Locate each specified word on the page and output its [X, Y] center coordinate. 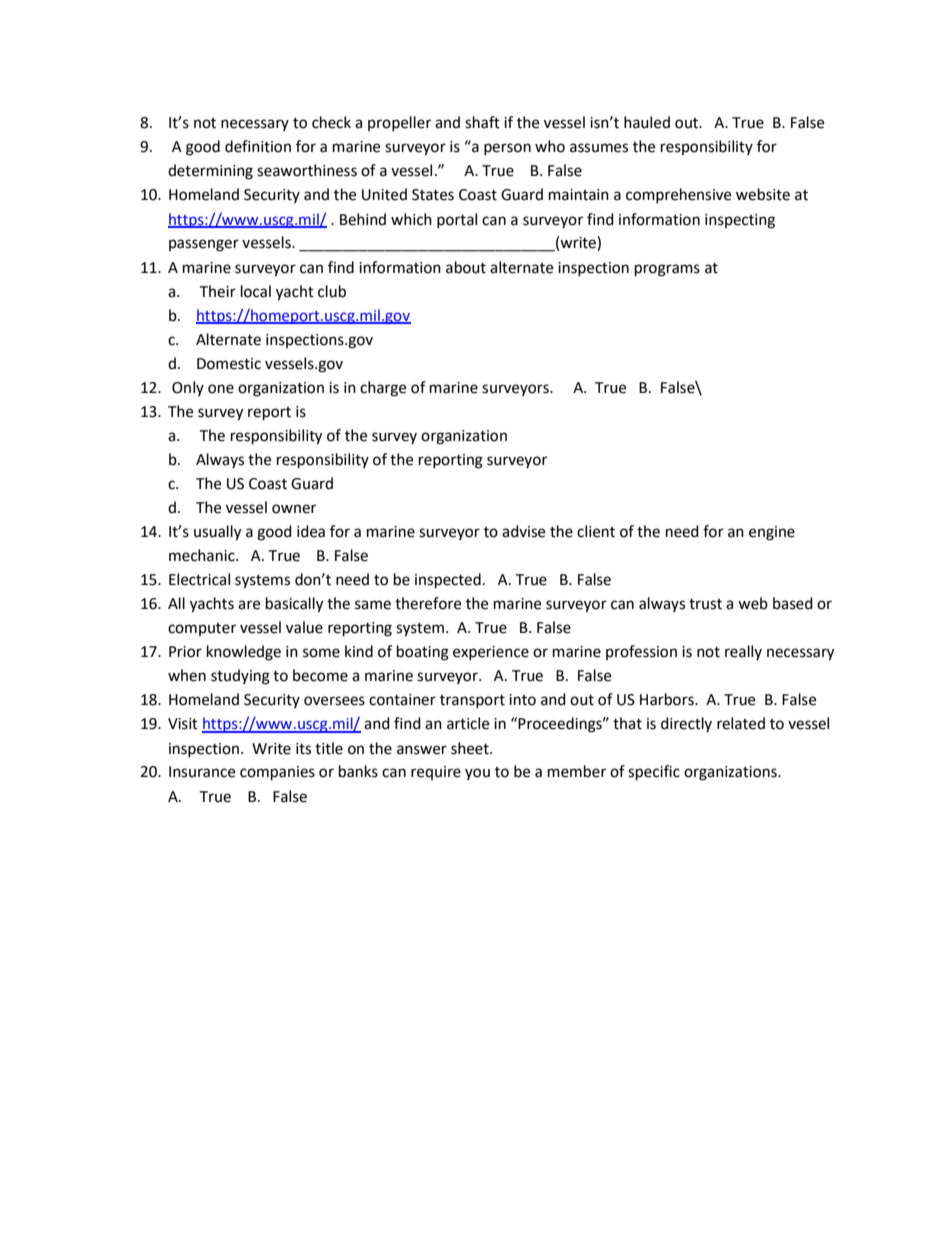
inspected [448, 581]
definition [258, 146]
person [507, 149]
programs [667, 270]
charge [383, 389]
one [221, 389]
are [249, 605]
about [466, 267]
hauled [647, 122]
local [256, 291]
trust [705, 604]
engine [772, 533]
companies [277, 773]
